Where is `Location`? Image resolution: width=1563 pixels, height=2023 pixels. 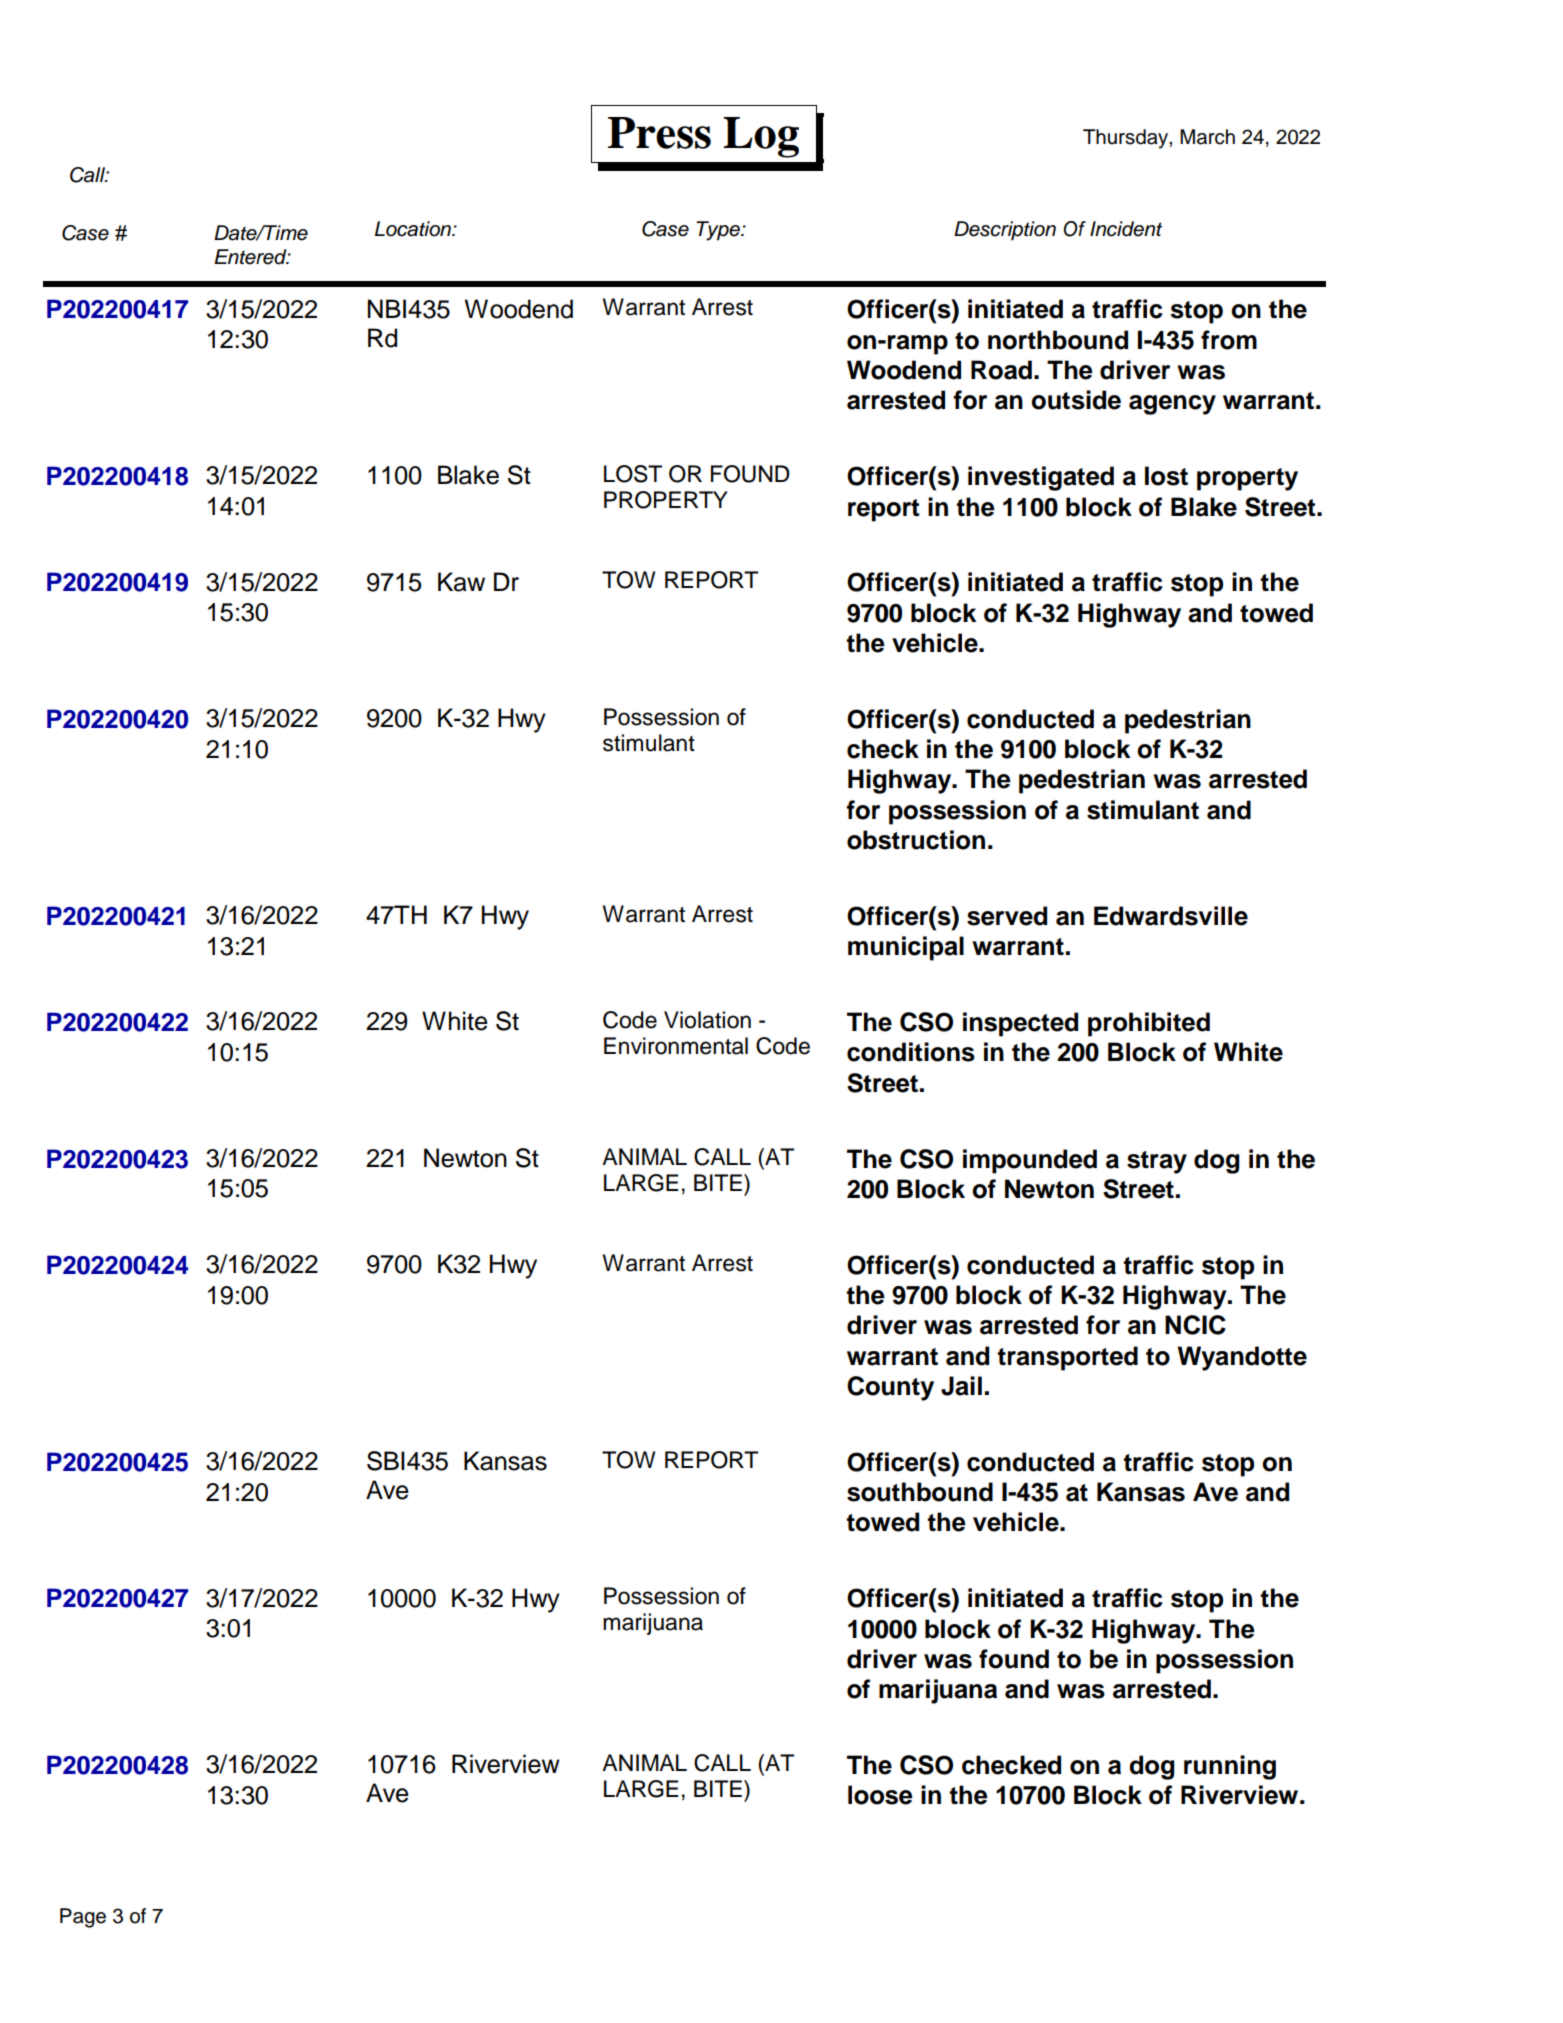 Location is located at coordinates (414, 229).
